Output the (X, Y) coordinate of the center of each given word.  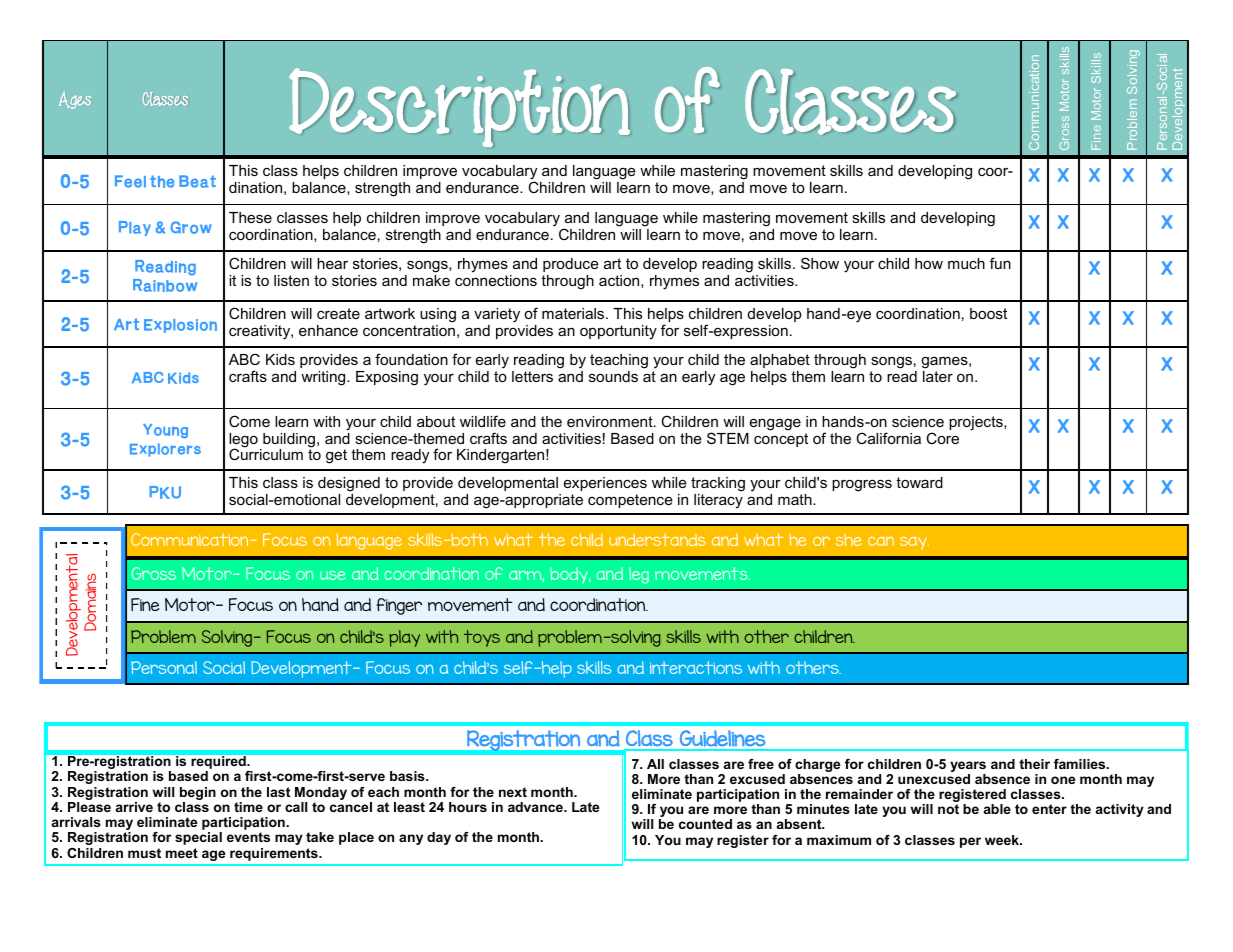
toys (482, 638)
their (1034, 764)
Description (459, 107)
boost (988, 313)
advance (536, 807)
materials (574, 313)
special (198, 838)
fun (1000, 263)
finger (399, 606)
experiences (605, 484)
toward (919, 482)
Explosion (180, 326)
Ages (75, 100)
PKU (165, 492)
